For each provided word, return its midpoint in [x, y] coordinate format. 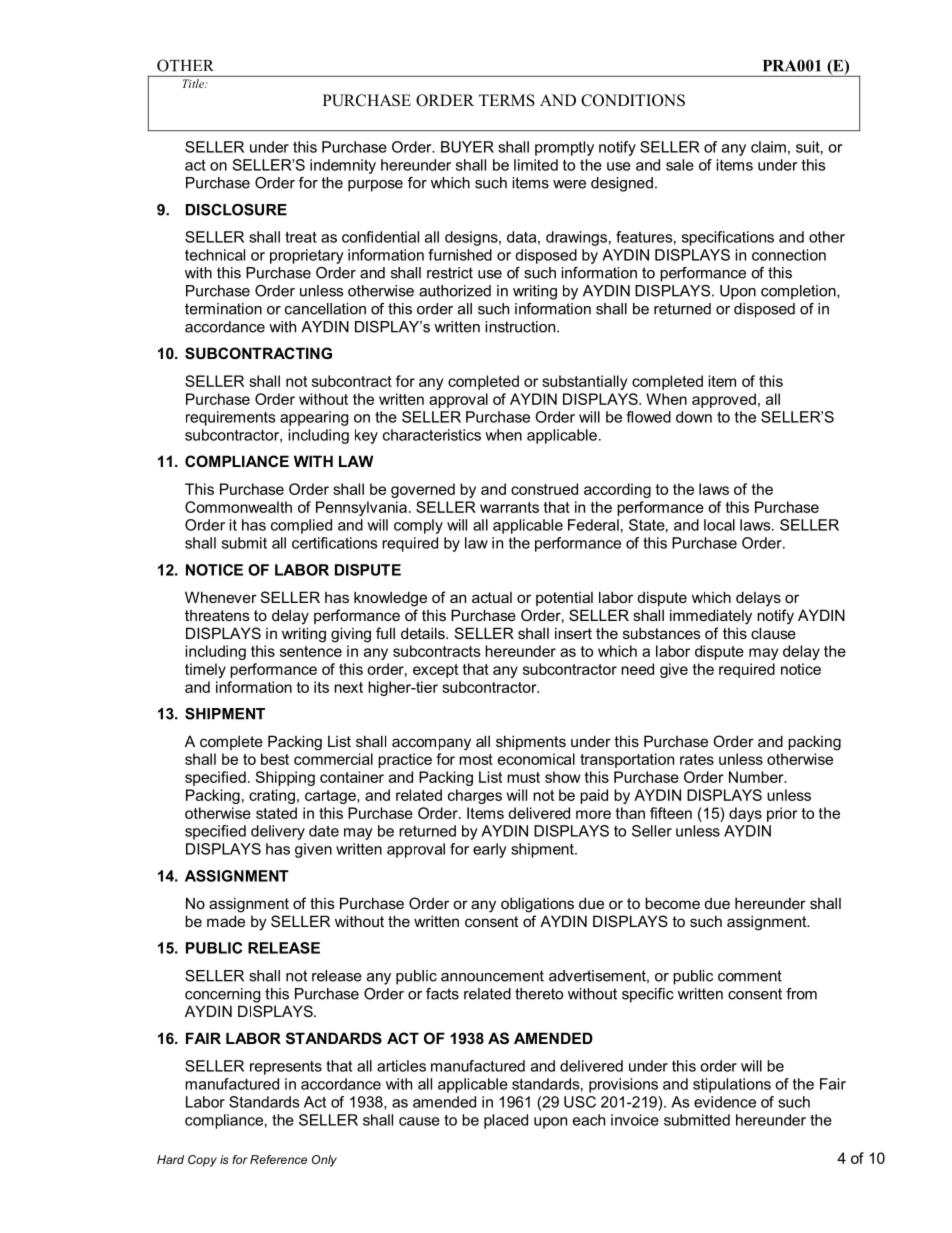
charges [475, 796]
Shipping [285, 778]
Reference [278, 1159]
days [745, 814]
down [694, 417]
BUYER [467, 147]
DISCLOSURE [236, 210]
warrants [509, 507]
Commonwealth [238, 507]
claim [768, 147]
